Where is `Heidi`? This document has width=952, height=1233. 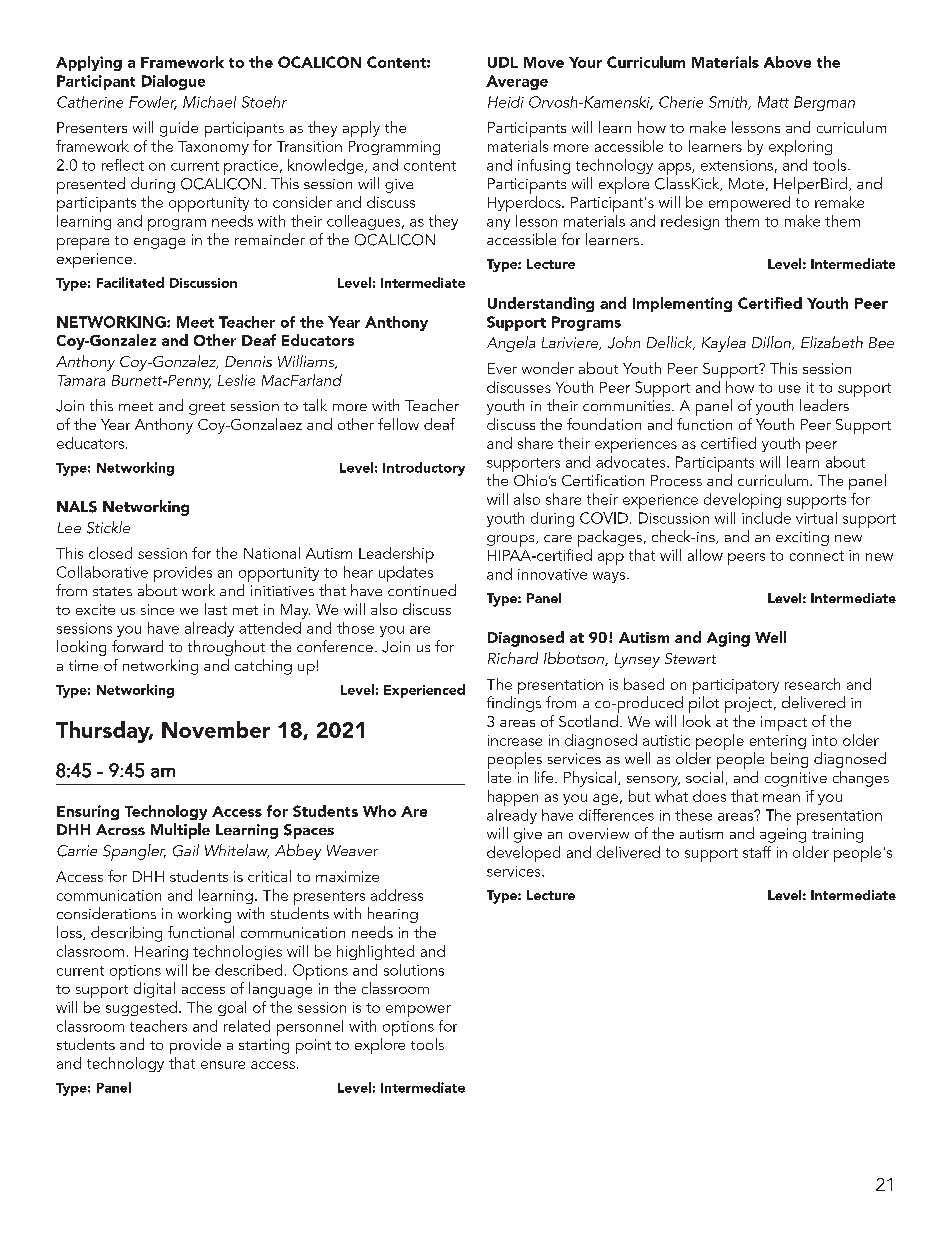
Heidi is located at coordinates (506, 102).
